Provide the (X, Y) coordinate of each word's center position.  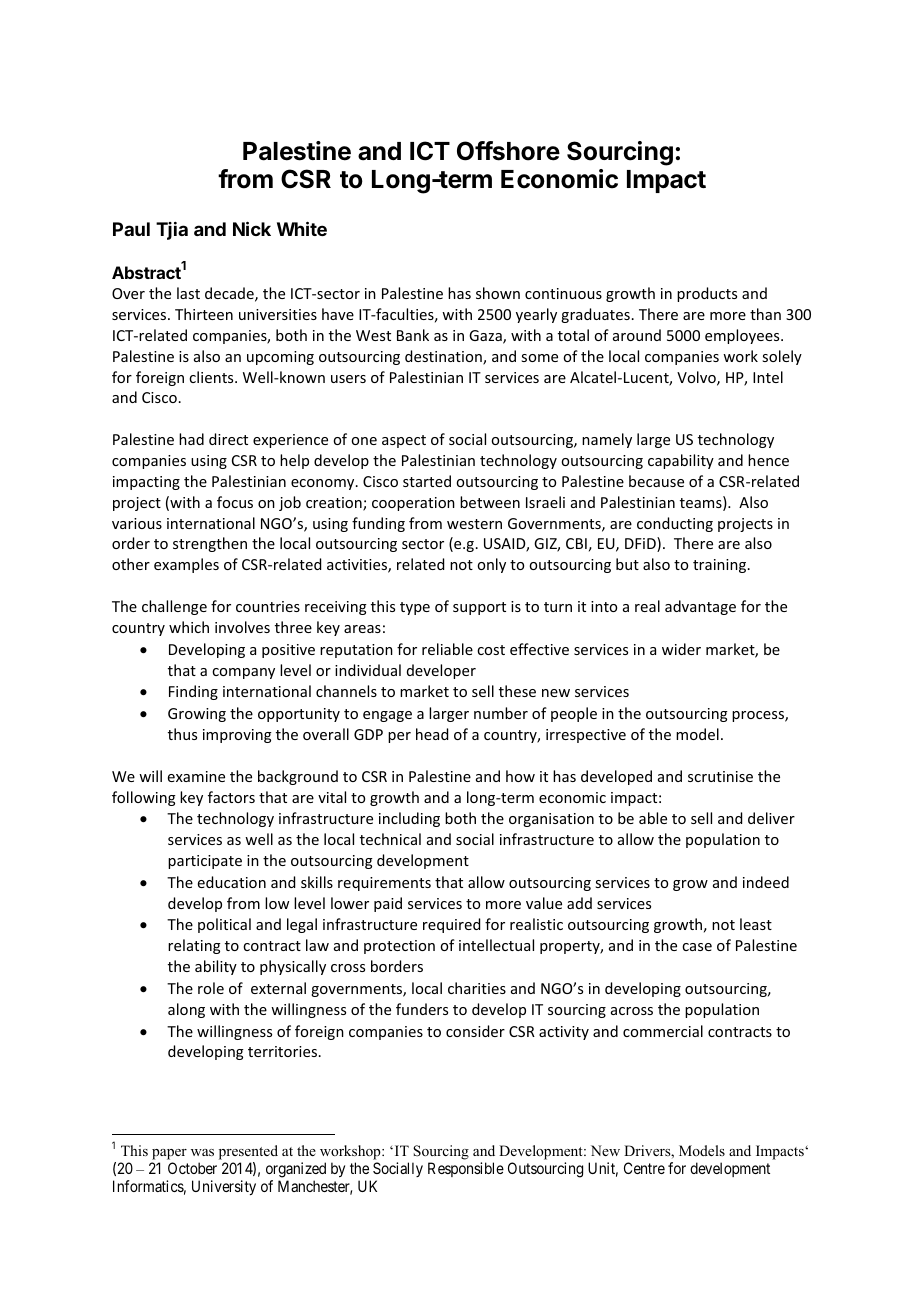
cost (491, 650)
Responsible (466, 1169)
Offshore (508, 151)
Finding (193, 692)
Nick (252, 228)
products (707, 294)
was (202, 1152)
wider (681, 649)
